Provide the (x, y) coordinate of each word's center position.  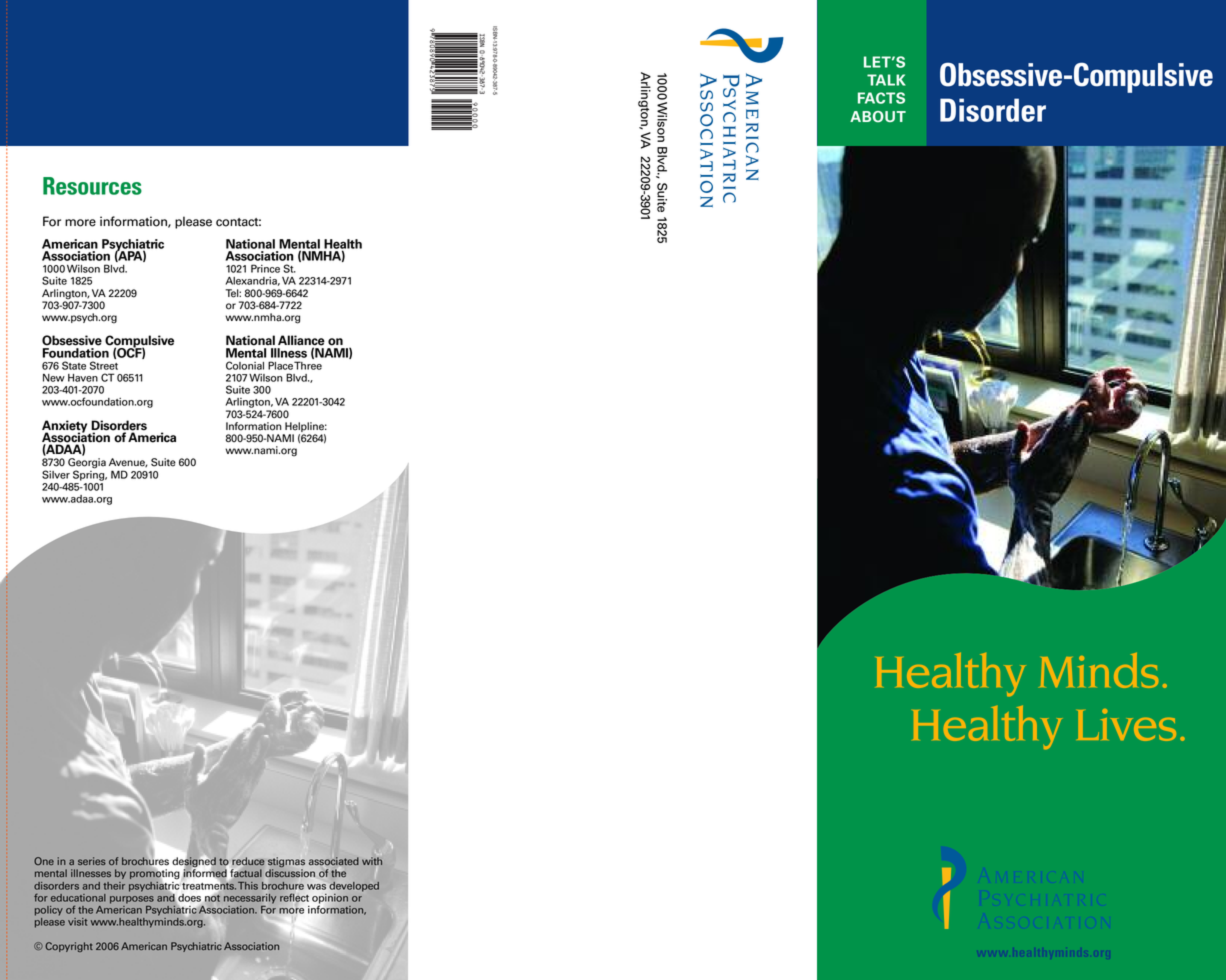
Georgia (87, 464)
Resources (92, 186)
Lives (1126, 725)
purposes (132, 900)
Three (308, 365)
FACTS (881, 98)
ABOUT (878, 117)
